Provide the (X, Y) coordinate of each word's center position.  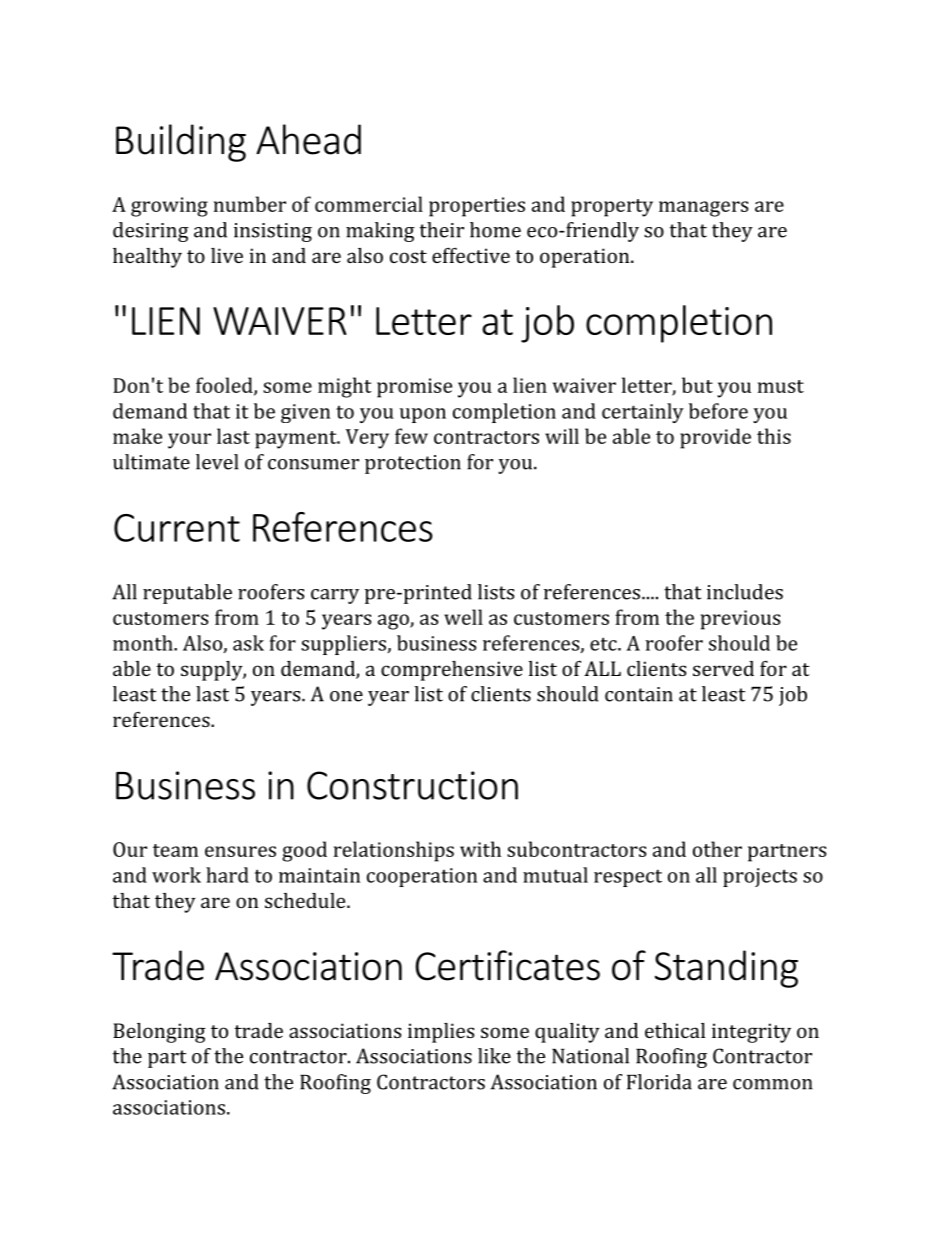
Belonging (159, 1033)
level (217, 462)
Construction (412, 785)
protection (413, 464)
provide (715, 438)
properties (477, 207)
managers (703, 209)
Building (181, 143)
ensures (240, 851)
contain (639, 694)
